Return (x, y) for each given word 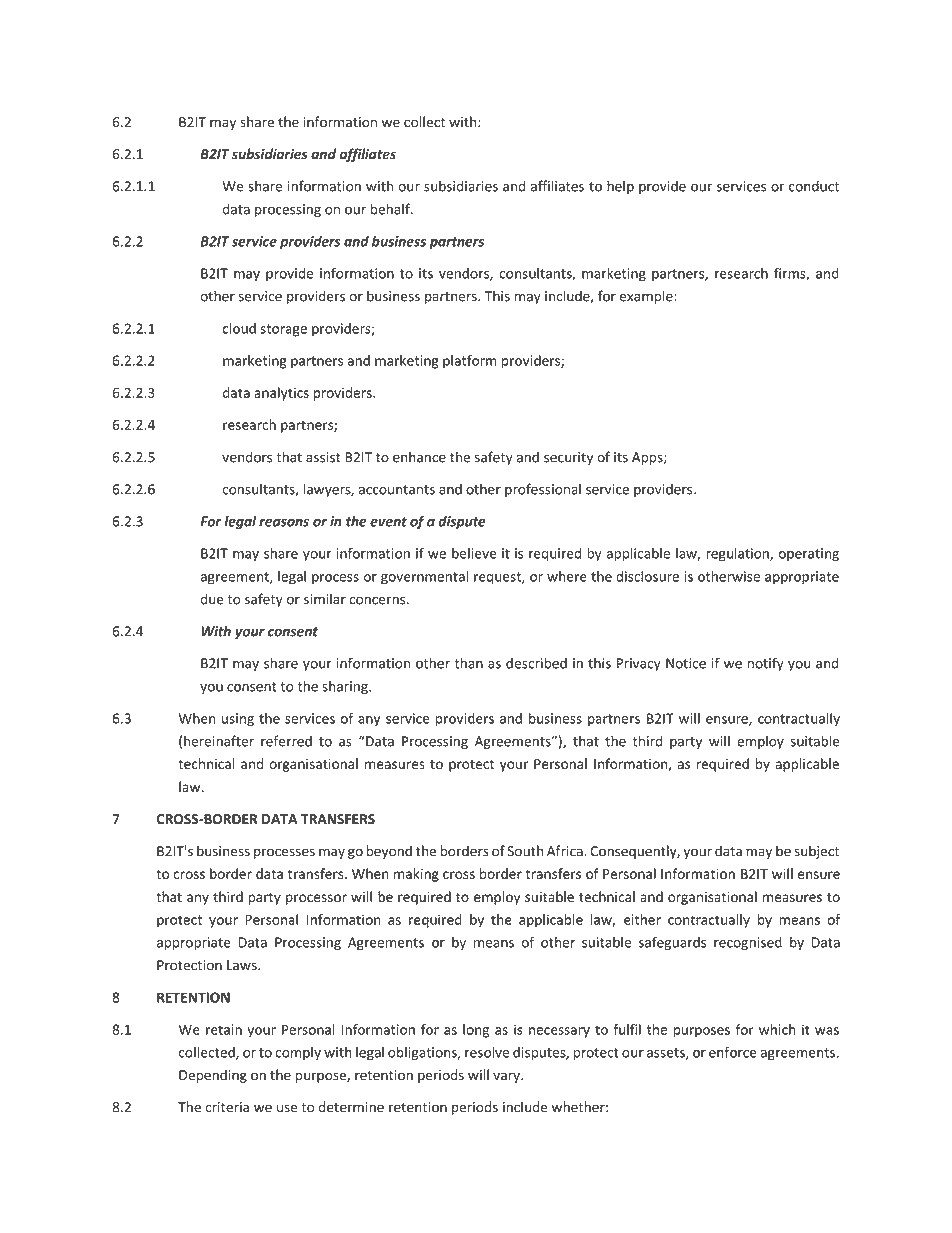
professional (543, 490)
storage (283, 330)
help (620, 187)
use (287, 1108)
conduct (814, 186)
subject (816, 852)
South (525, 851)
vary (507, 1077)
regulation (738, 555)
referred (286, 741)
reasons (284, 523)
